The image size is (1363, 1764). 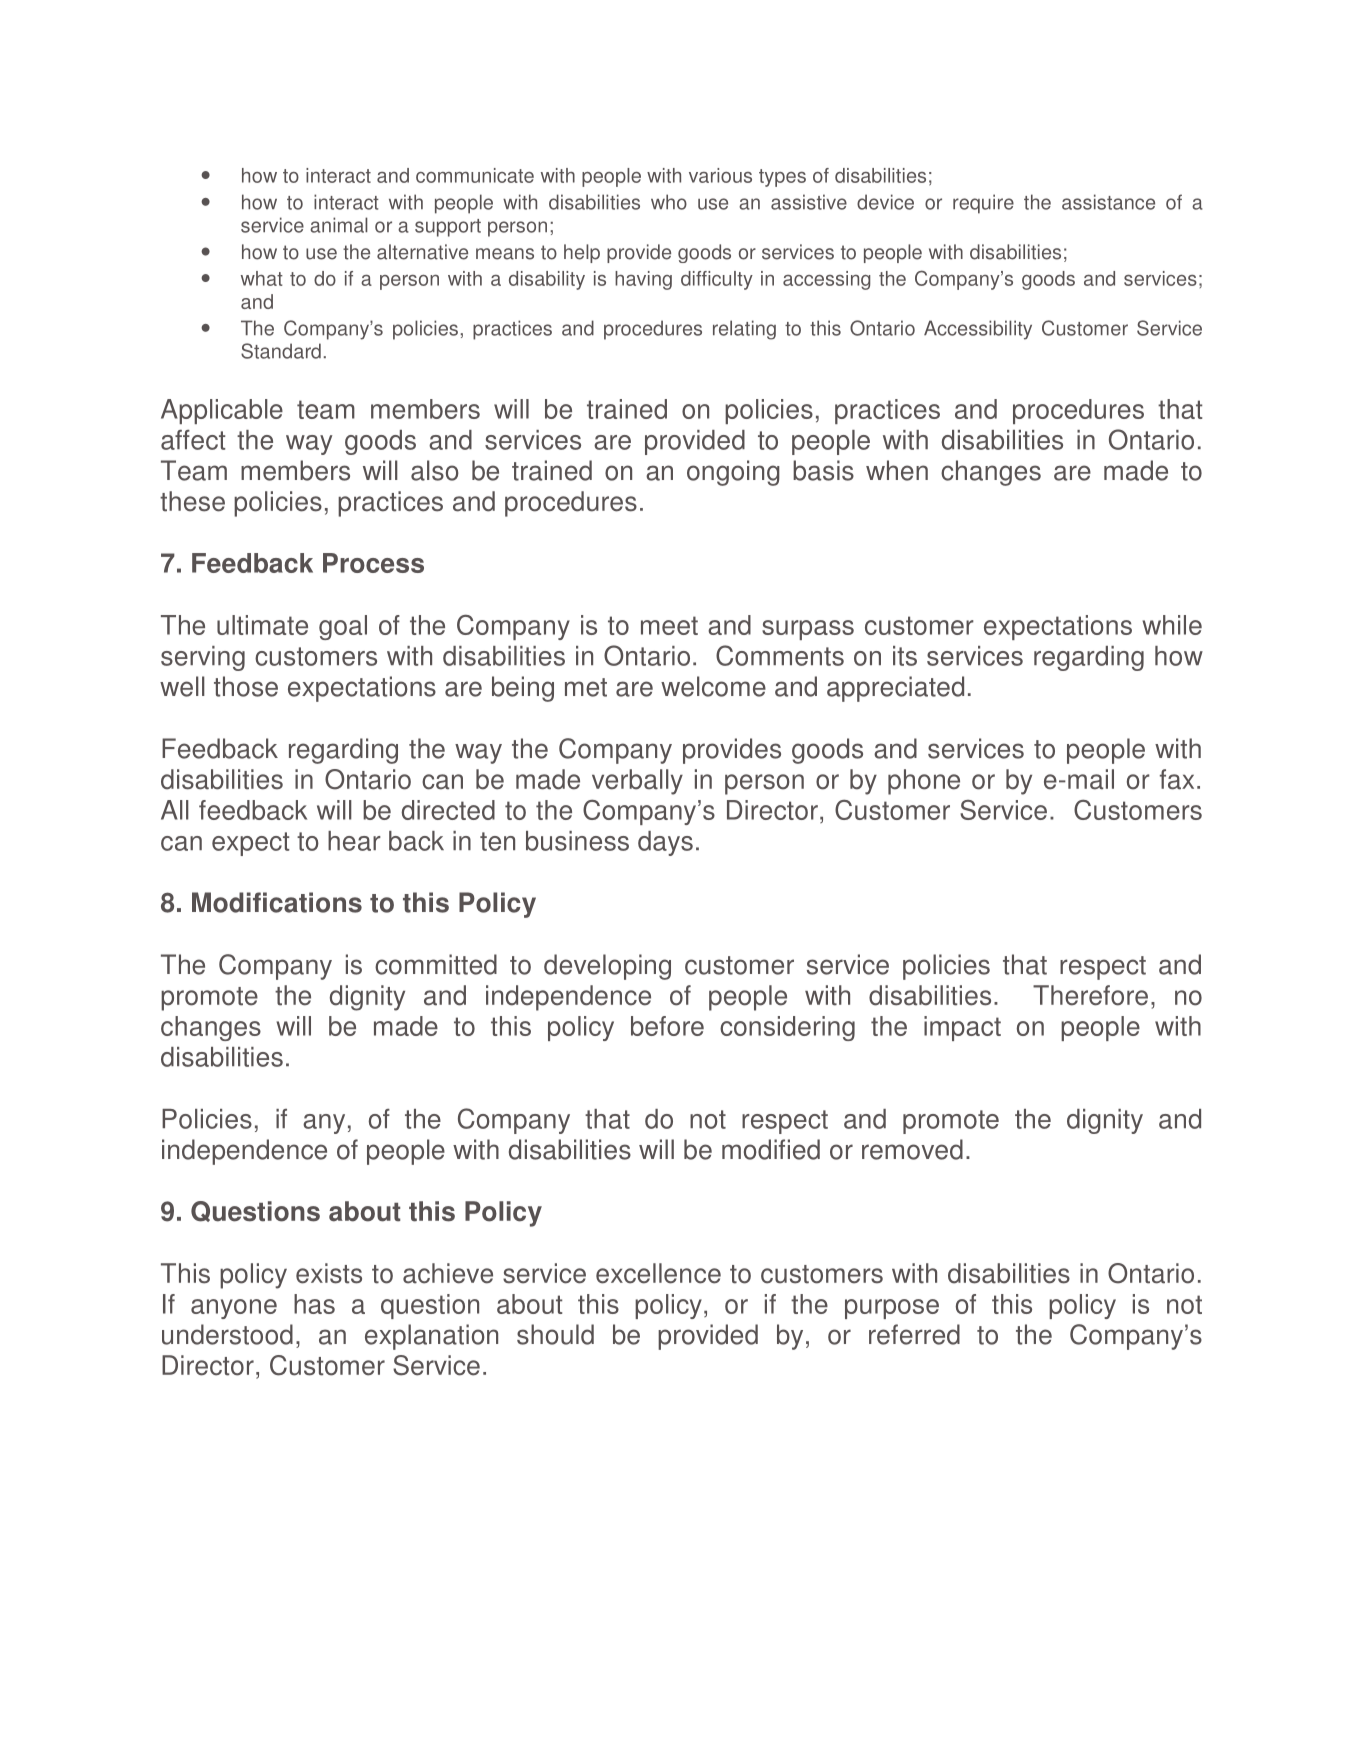 What do you see at coordinates (667, 1026) in the document?
I see `before` at bounding box center [667, 1026].
